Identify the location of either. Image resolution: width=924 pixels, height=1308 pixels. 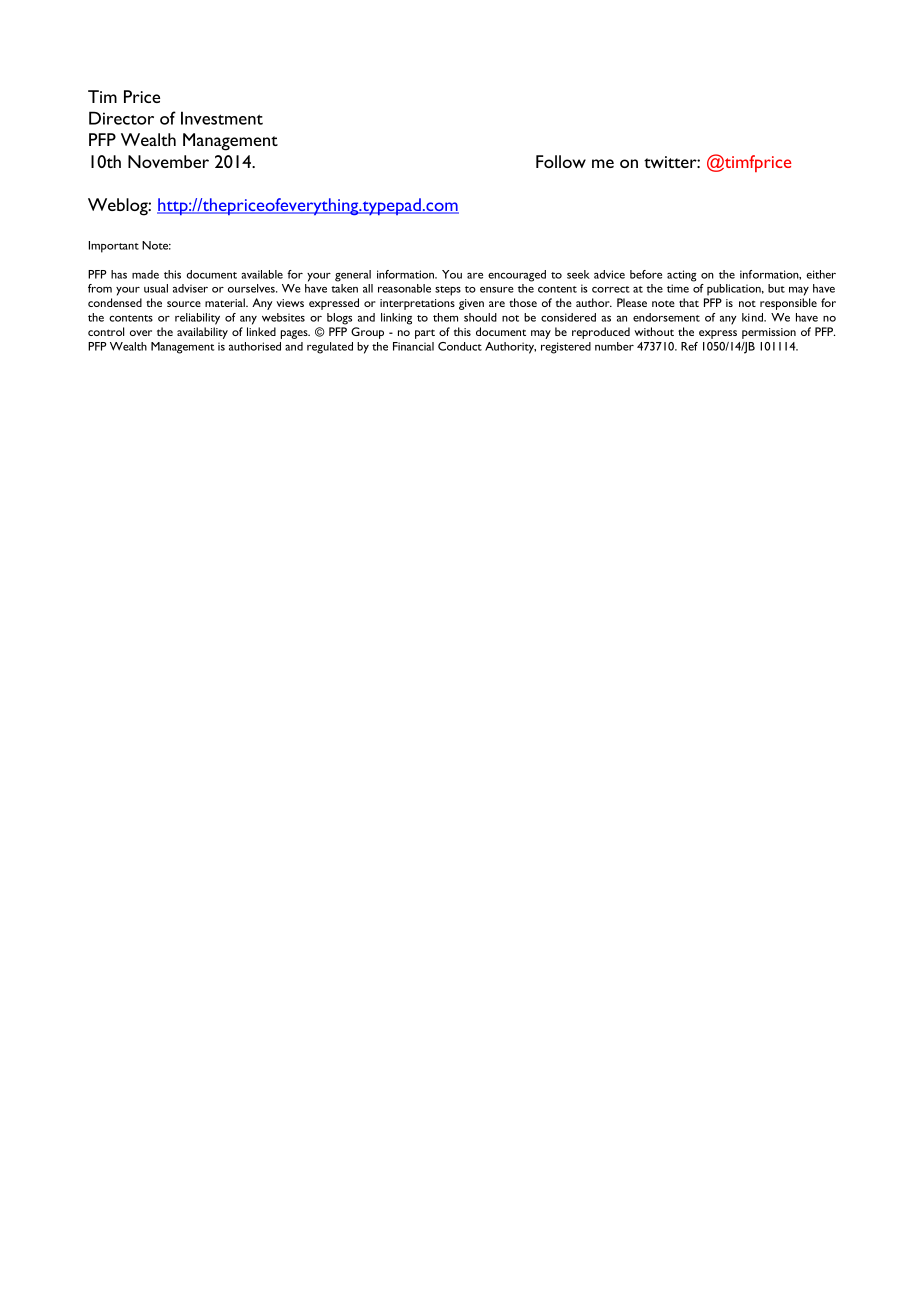
(821, 274).
